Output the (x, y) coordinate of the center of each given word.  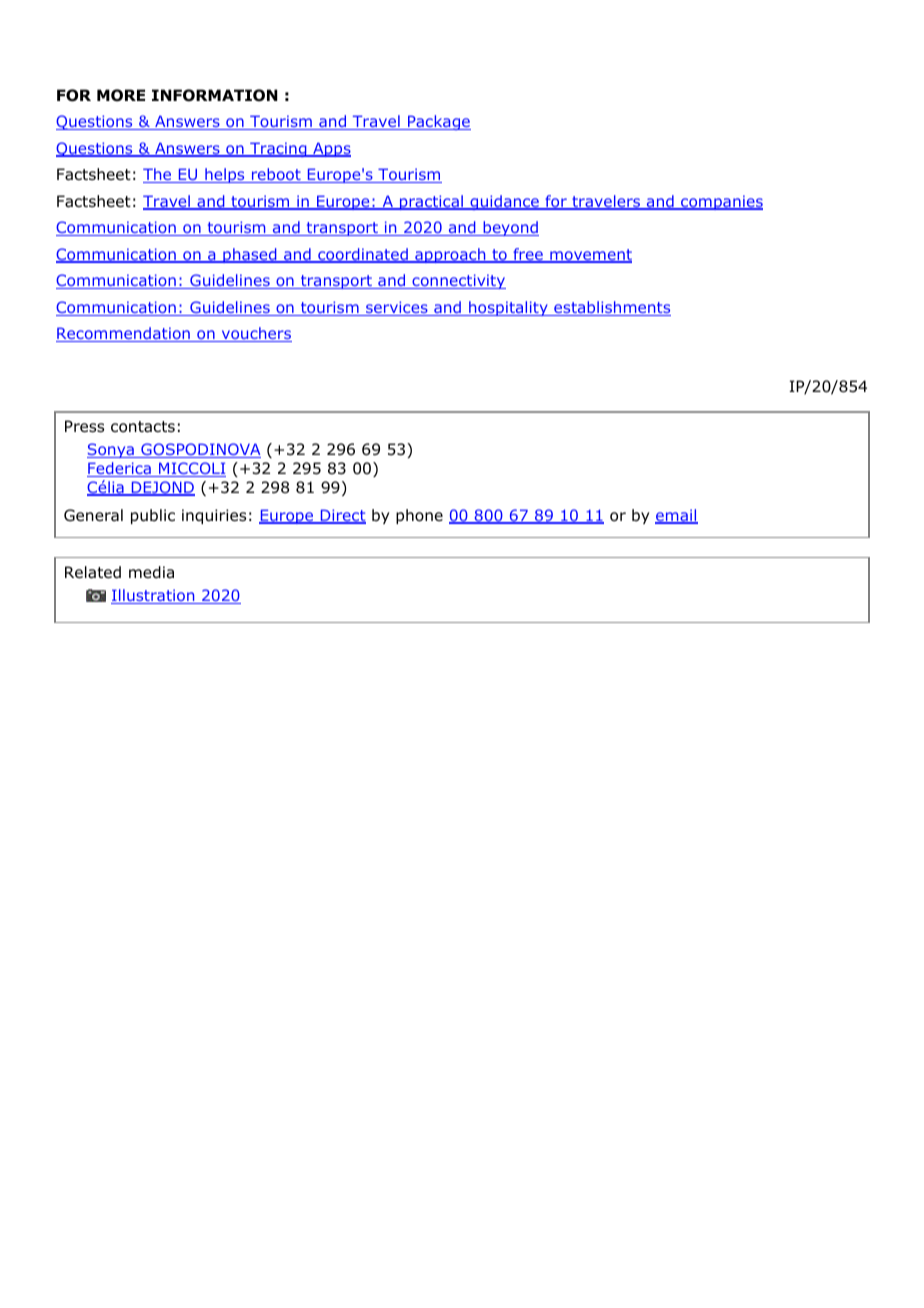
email (676, 516)
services (397, 308)
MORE (121, 95)
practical (431, 202)
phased (250, 255)
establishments (611, 308)
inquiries (214, 516)
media (151, 572)
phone (419, 516)
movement (590, 256)
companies (721, 202)
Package (438, 122)
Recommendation (124, 334)
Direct (342, 516)
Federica (120, 469)
